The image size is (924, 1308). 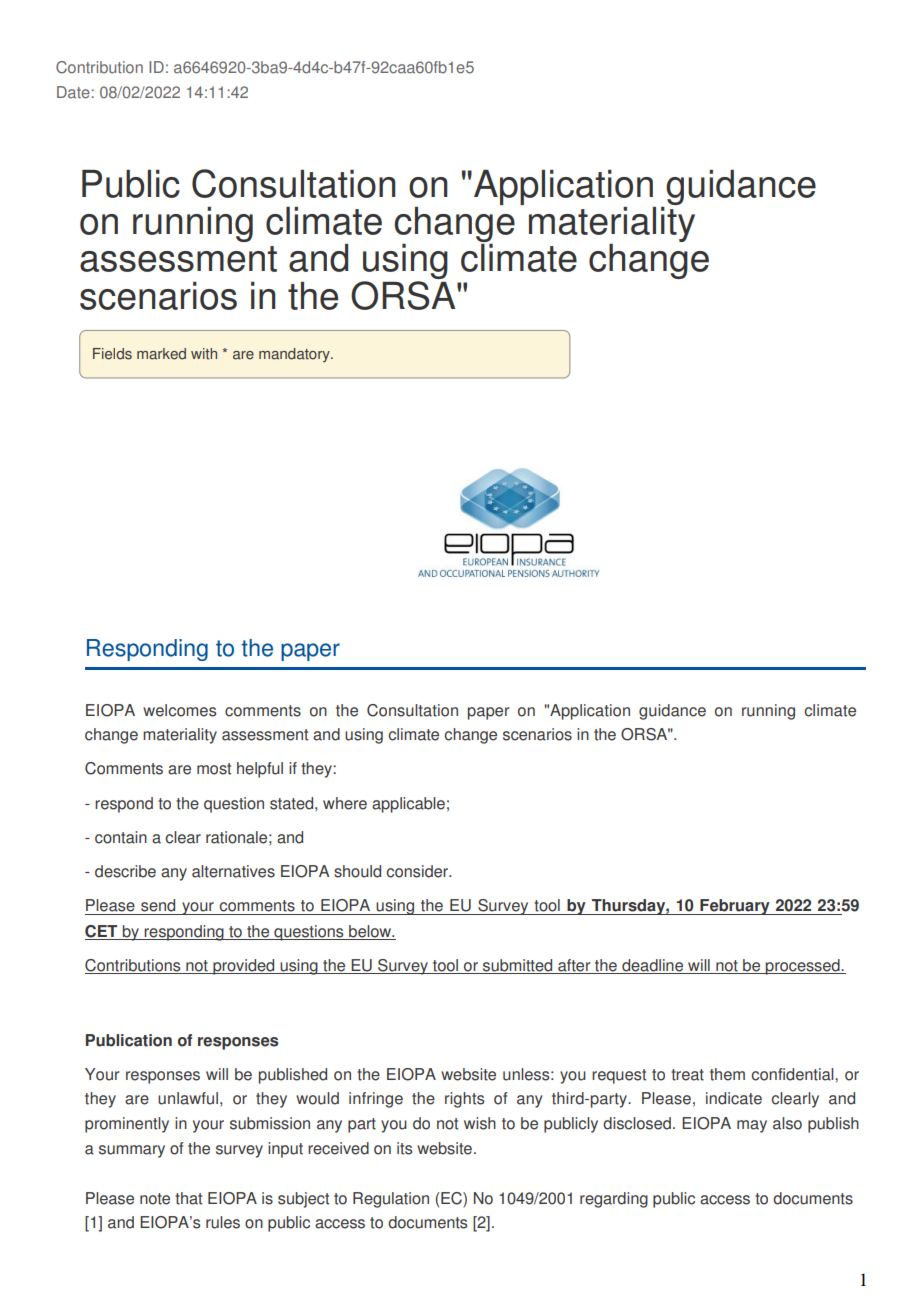 What do you see at coordinates (161, 354) in the image?
I see `marked` at bounding box center [161, 354].
